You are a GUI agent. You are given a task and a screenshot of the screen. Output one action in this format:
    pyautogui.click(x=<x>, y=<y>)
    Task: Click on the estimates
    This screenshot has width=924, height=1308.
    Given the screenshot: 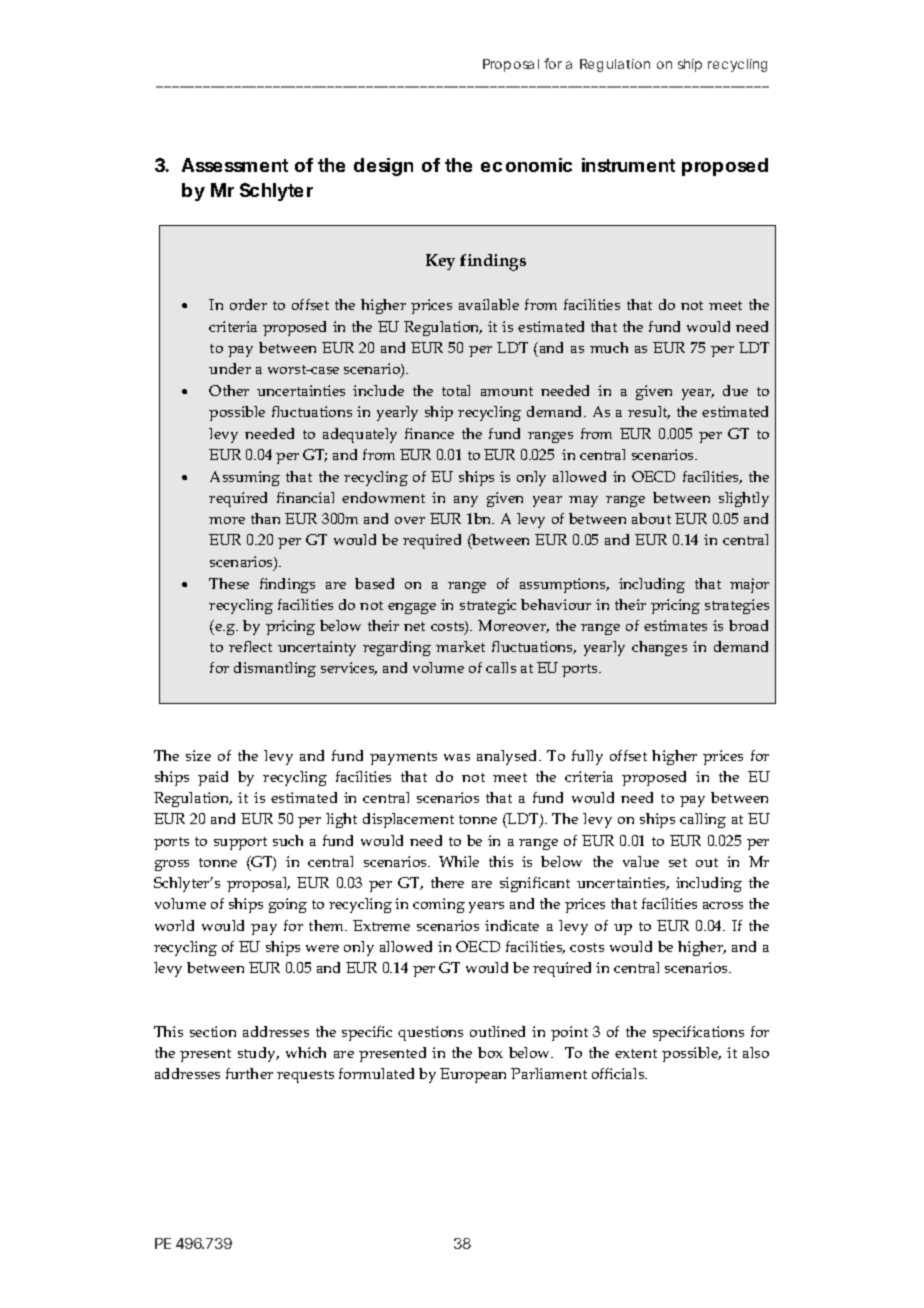 What is the action you would take?
    pyautogui.click(x=675, y=625)
